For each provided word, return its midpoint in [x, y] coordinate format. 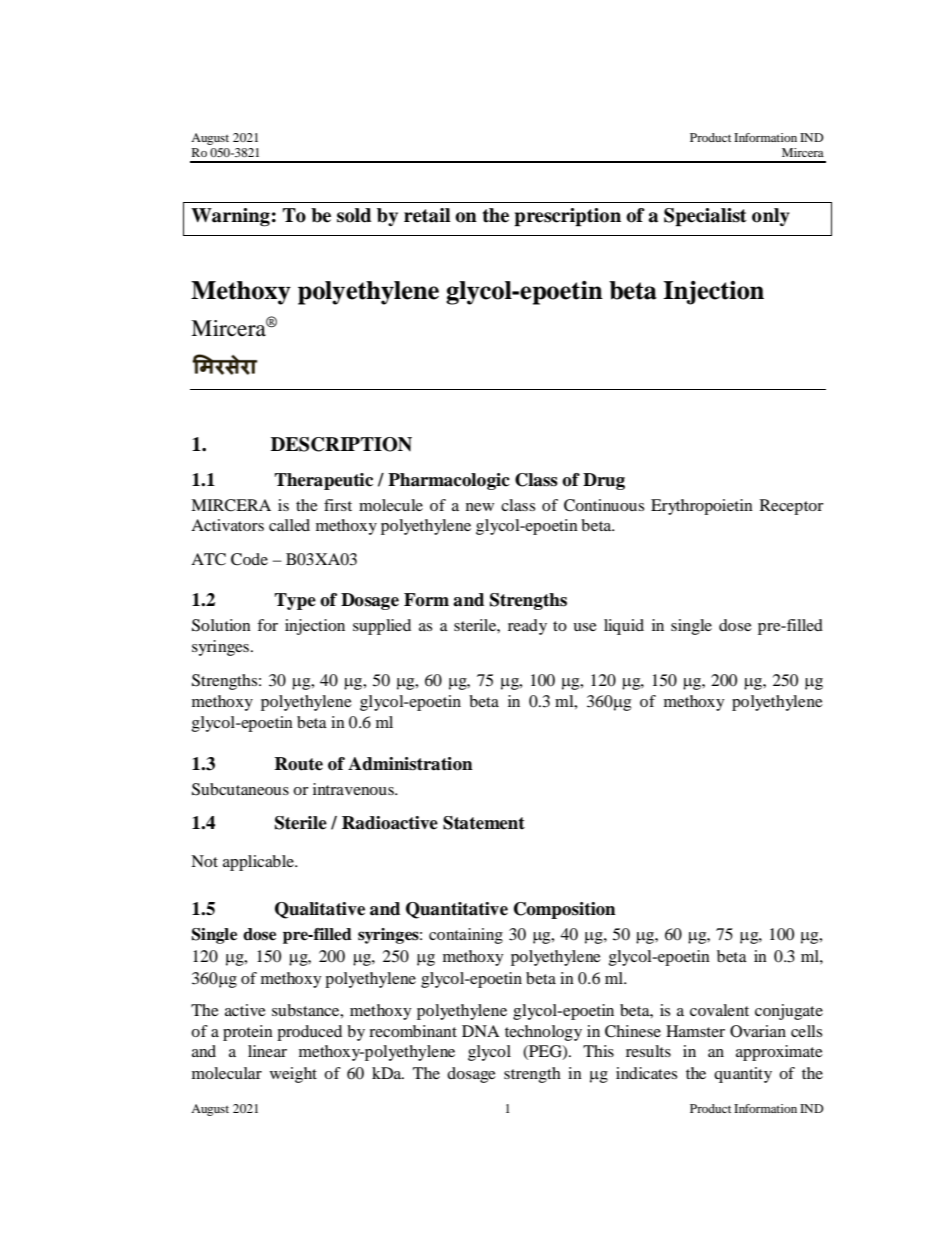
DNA [481, 1031]
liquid [624, 627]
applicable [259, 863]
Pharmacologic [449, 481]
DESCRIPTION [341, 444]
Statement [484, 823]
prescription [567, 217]
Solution [221, 625]
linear [267, 1051]
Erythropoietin [702, 507]
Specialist [705, 217]
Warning [230, 217]
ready [527, 627]
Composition [565, 910]
